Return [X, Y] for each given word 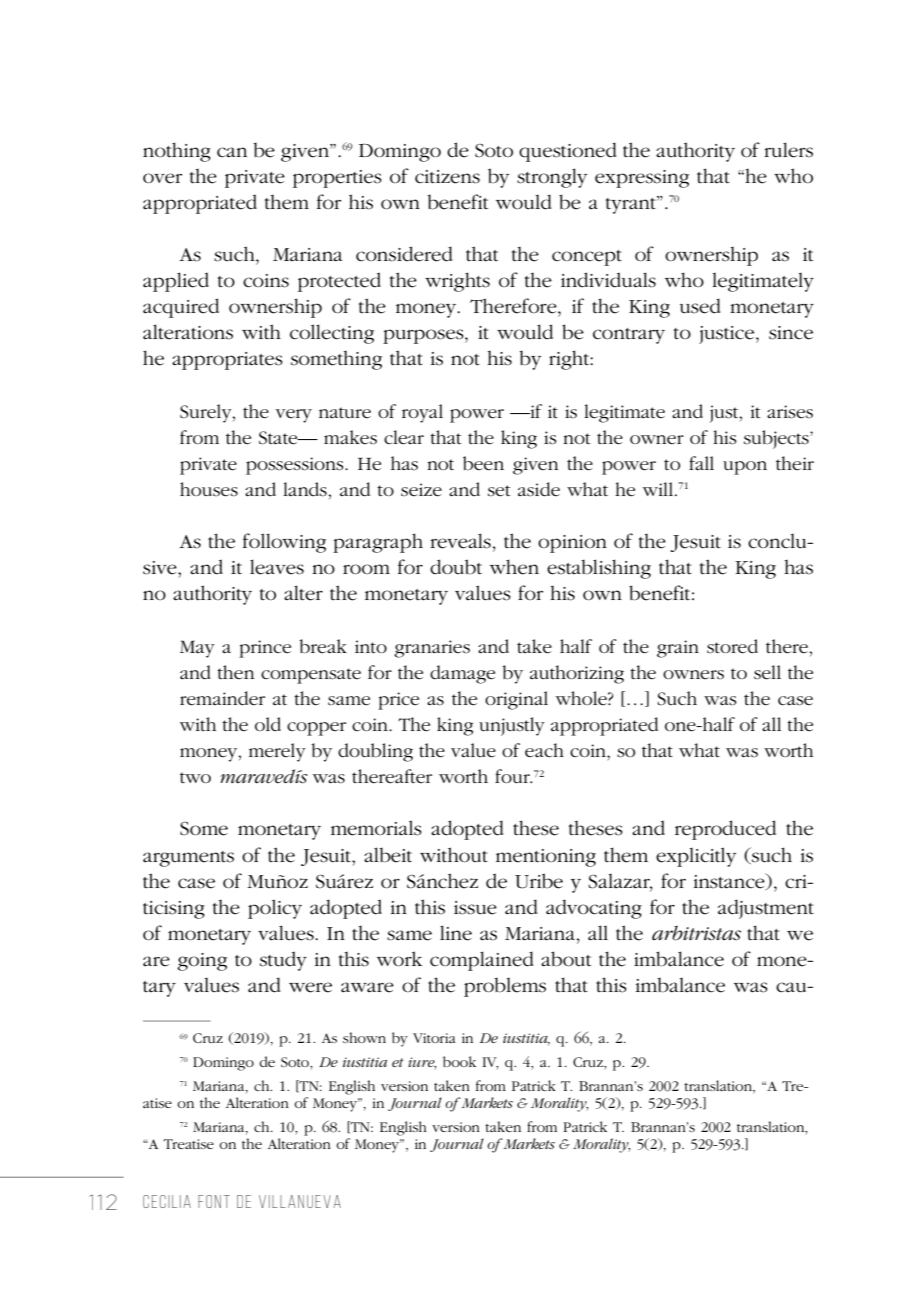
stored [732, 646]
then [235, 672]
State [279, 438]
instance [730, 881]
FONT [214, 1201]
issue [475, 908]
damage [462, 674]
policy [275, 909]
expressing [642, 179]
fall [701, 463]
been [483, 463]
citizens [447, 177]
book [459, 1061]
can [232, 152]
